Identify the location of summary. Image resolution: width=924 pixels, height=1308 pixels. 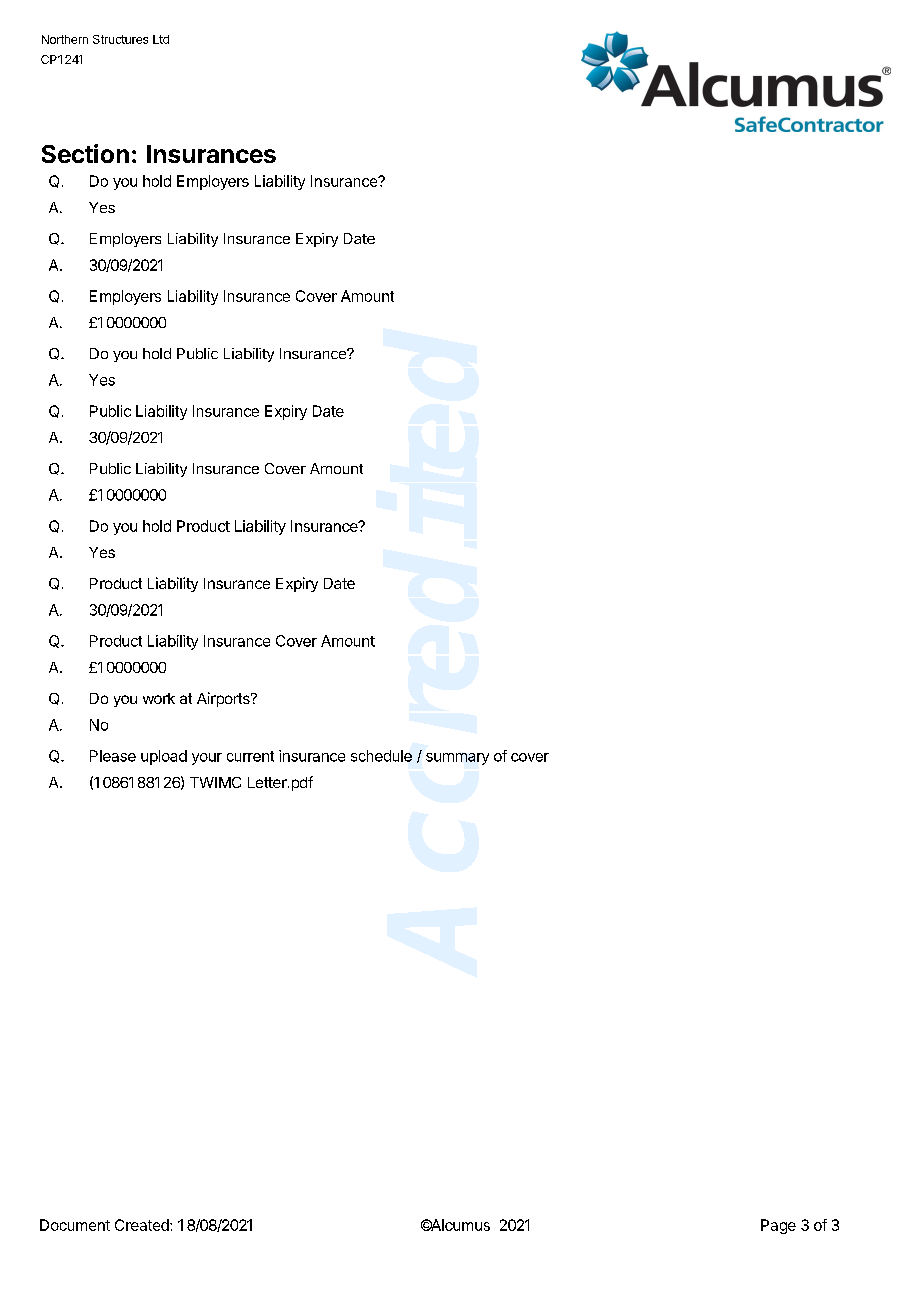
(457, 759).
